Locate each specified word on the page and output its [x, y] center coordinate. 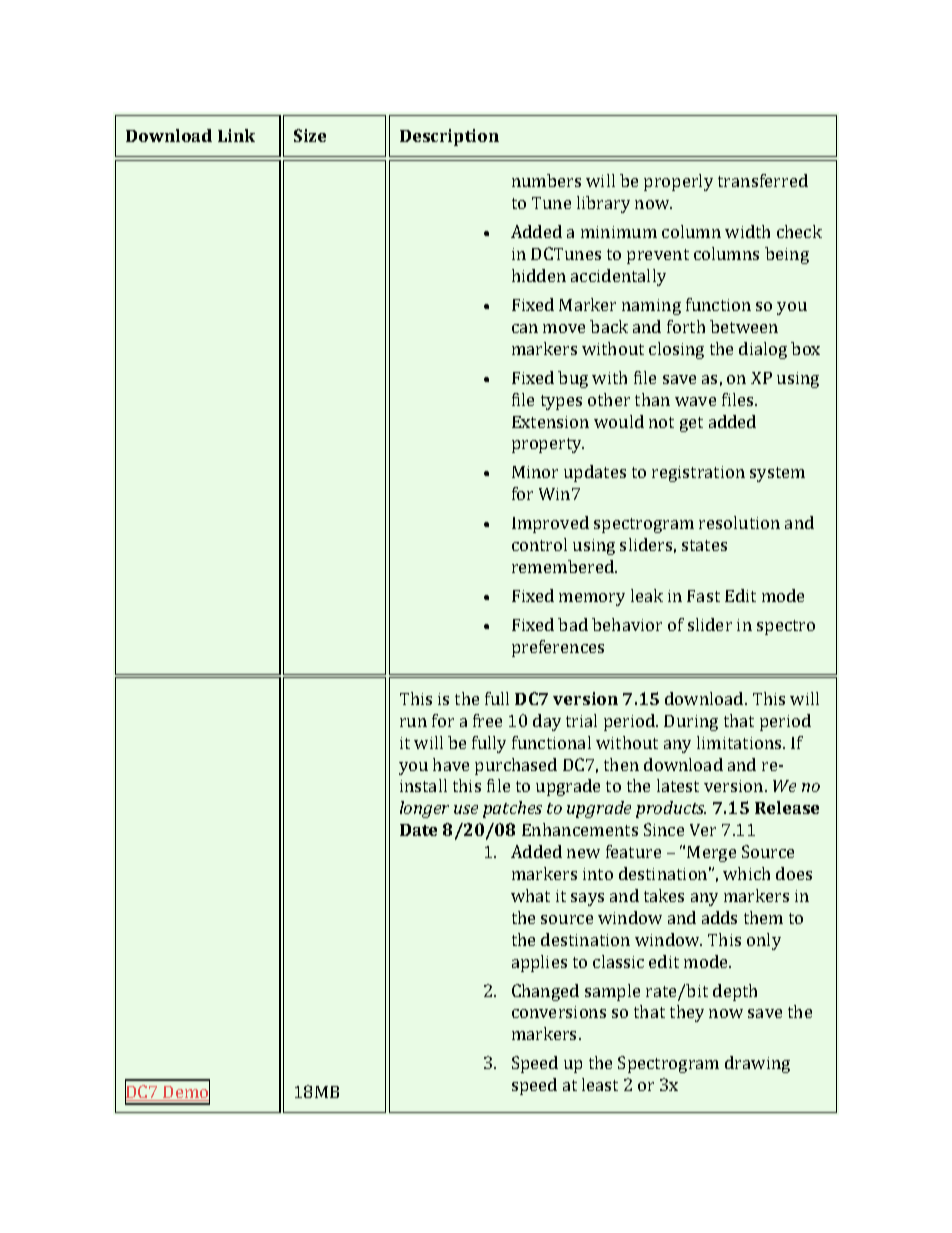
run [413, 722]
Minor [535, 472]
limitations [740, 742]
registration [698, 474]
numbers [546, 180]
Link [236, 135]
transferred [763, 180]
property [548, 445]
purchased [516, 766]
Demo [185, 1092]
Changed [545, 992]
